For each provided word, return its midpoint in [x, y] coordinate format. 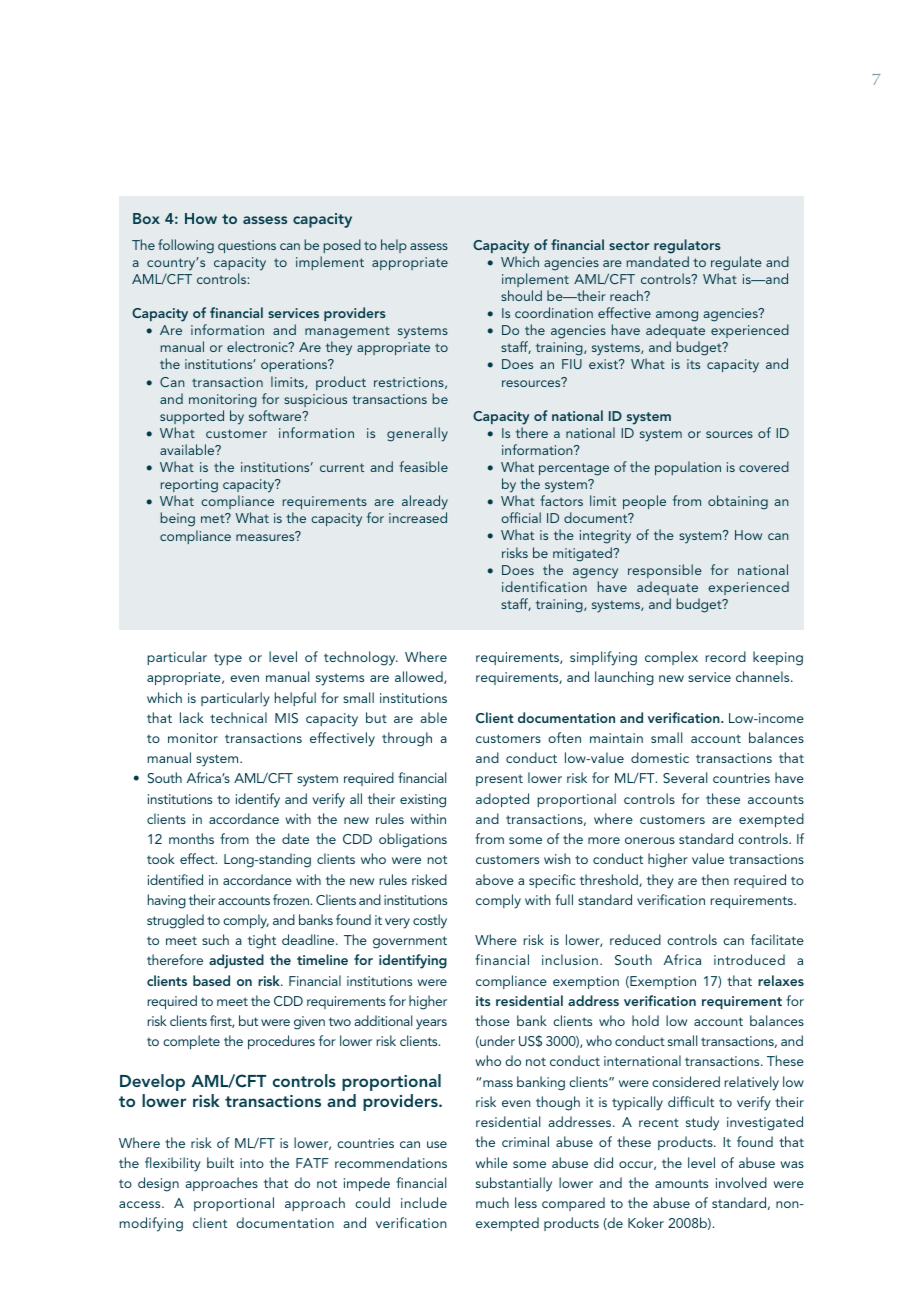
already [425, 504]
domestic [660, 757]
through [407, 739]
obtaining [738, 502]
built [220, 1162]
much [492, 1202]
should [521, 295]
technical [238, 717]
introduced [749, 959]
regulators [687, 246]
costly [430, 921]
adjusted [236, 961]
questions [247, 246]
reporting [189, 487]
